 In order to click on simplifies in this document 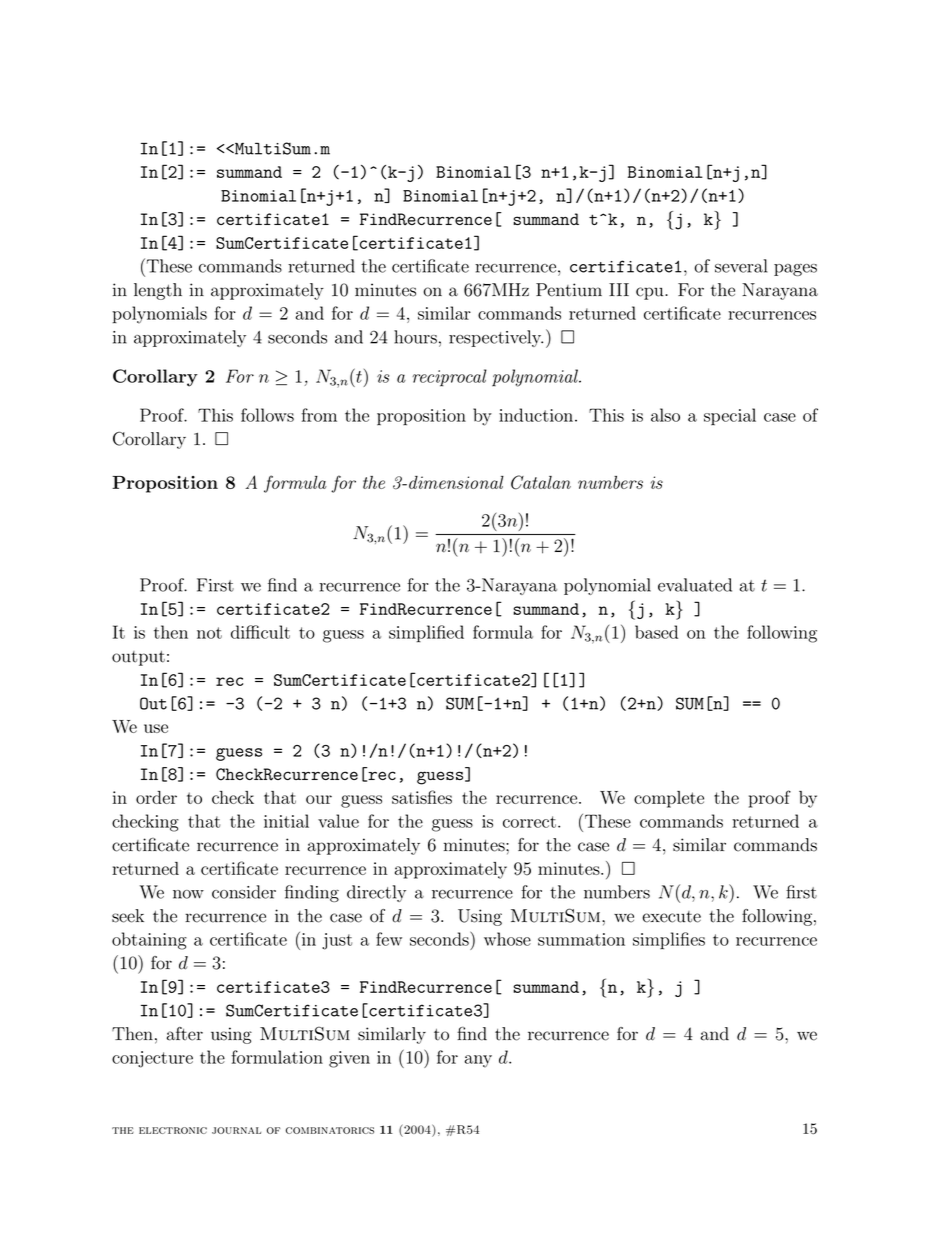, I will do `click(669, 941)`.
